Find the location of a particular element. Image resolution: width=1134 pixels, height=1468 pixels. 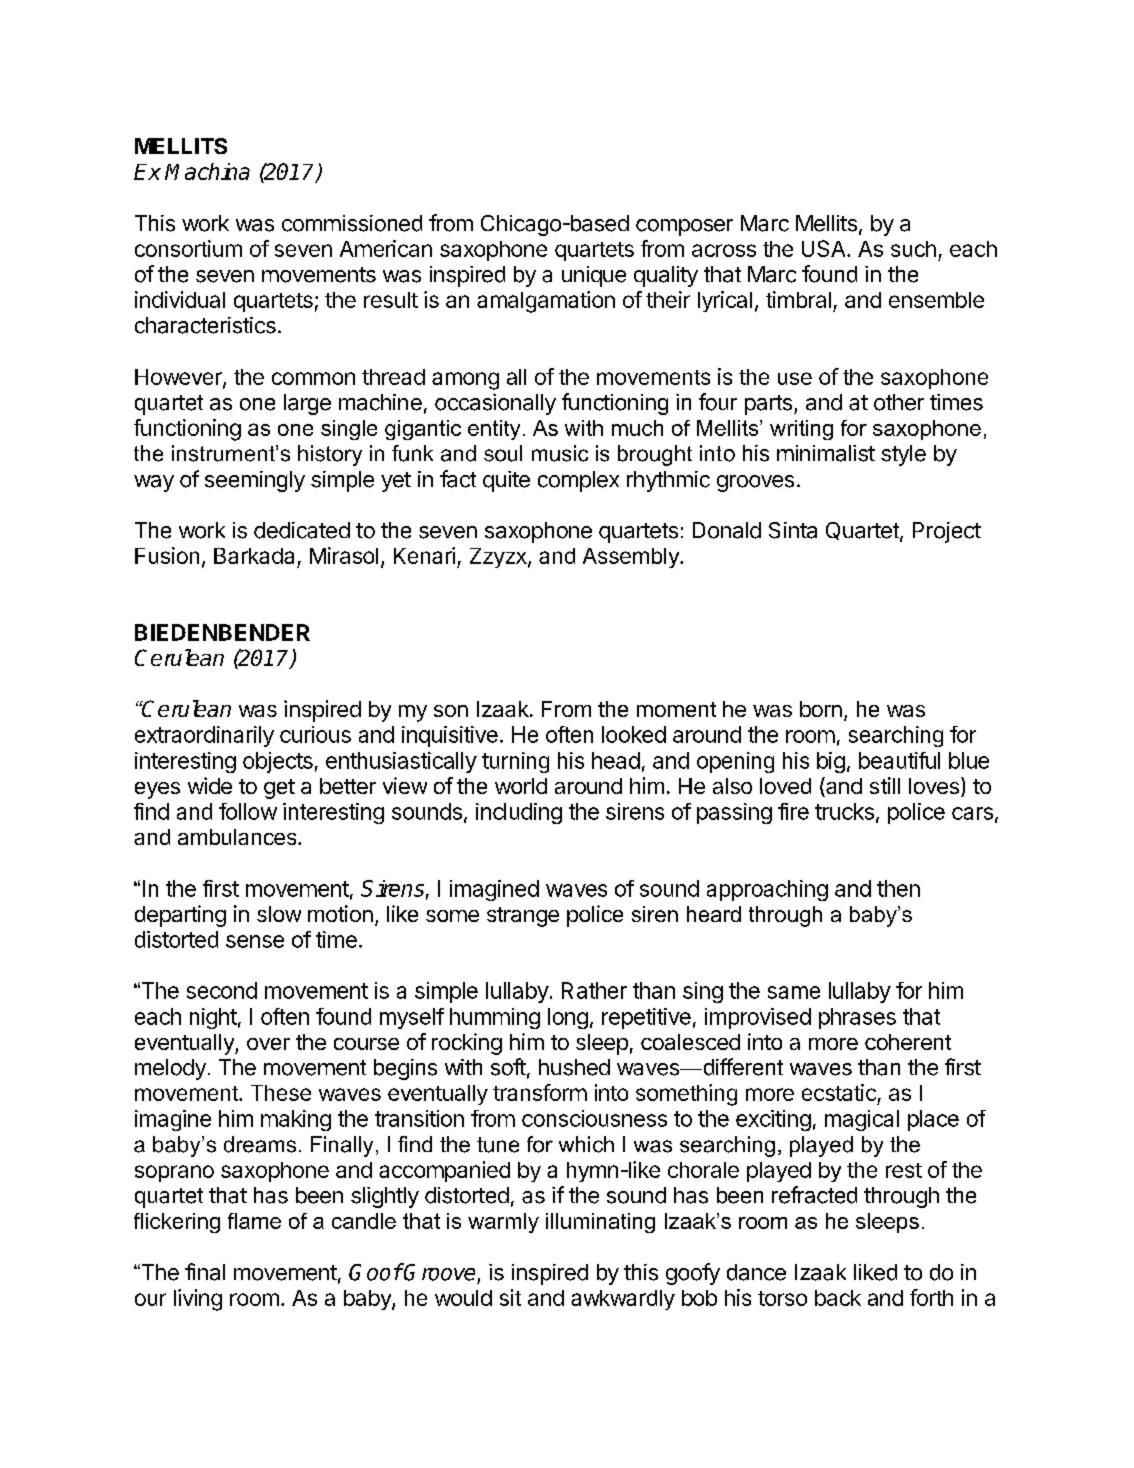

back is located at coordinates (838, 1298).
